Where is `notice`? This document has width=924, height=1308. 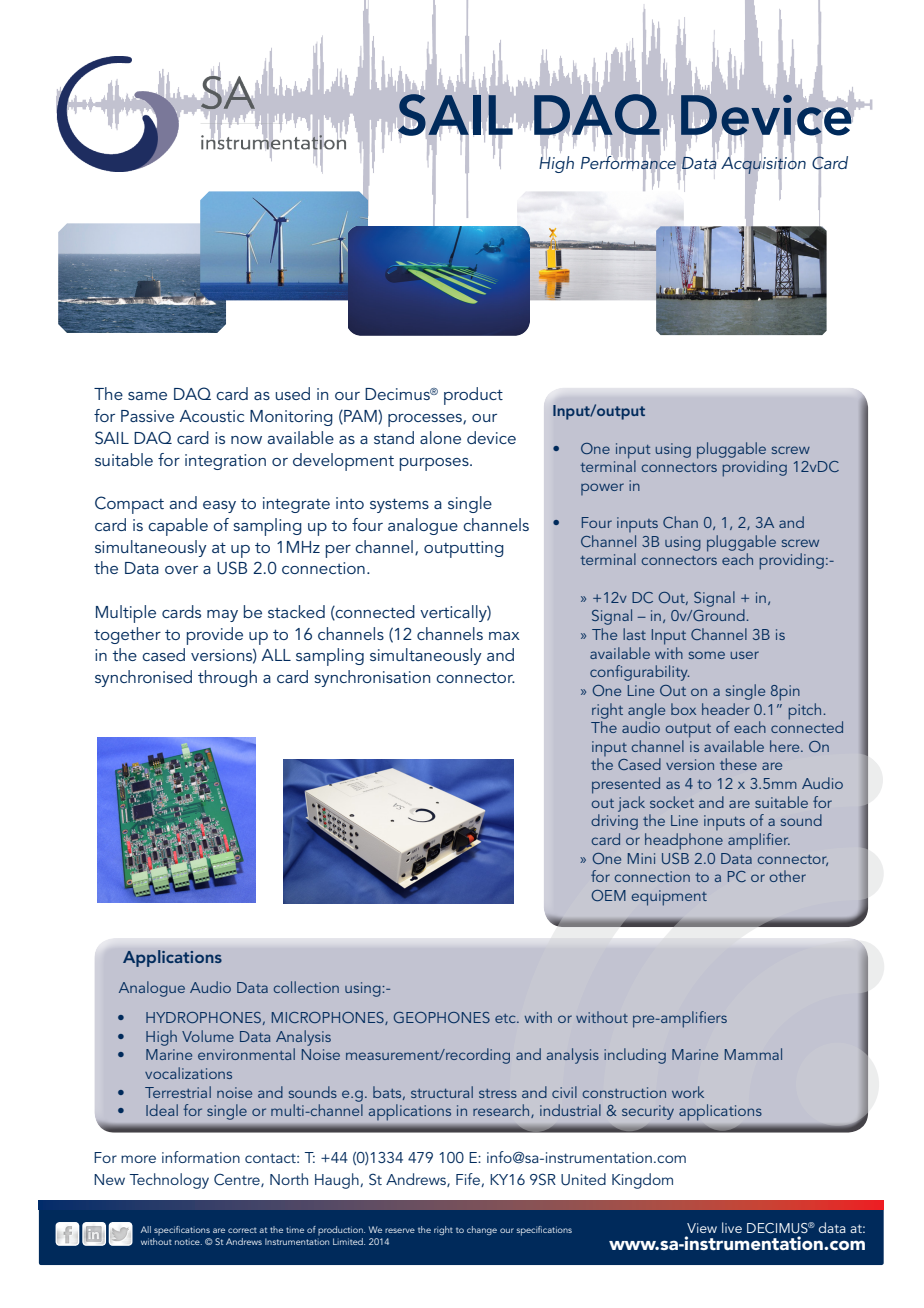
notice is located at coordinates (188, 1242).
